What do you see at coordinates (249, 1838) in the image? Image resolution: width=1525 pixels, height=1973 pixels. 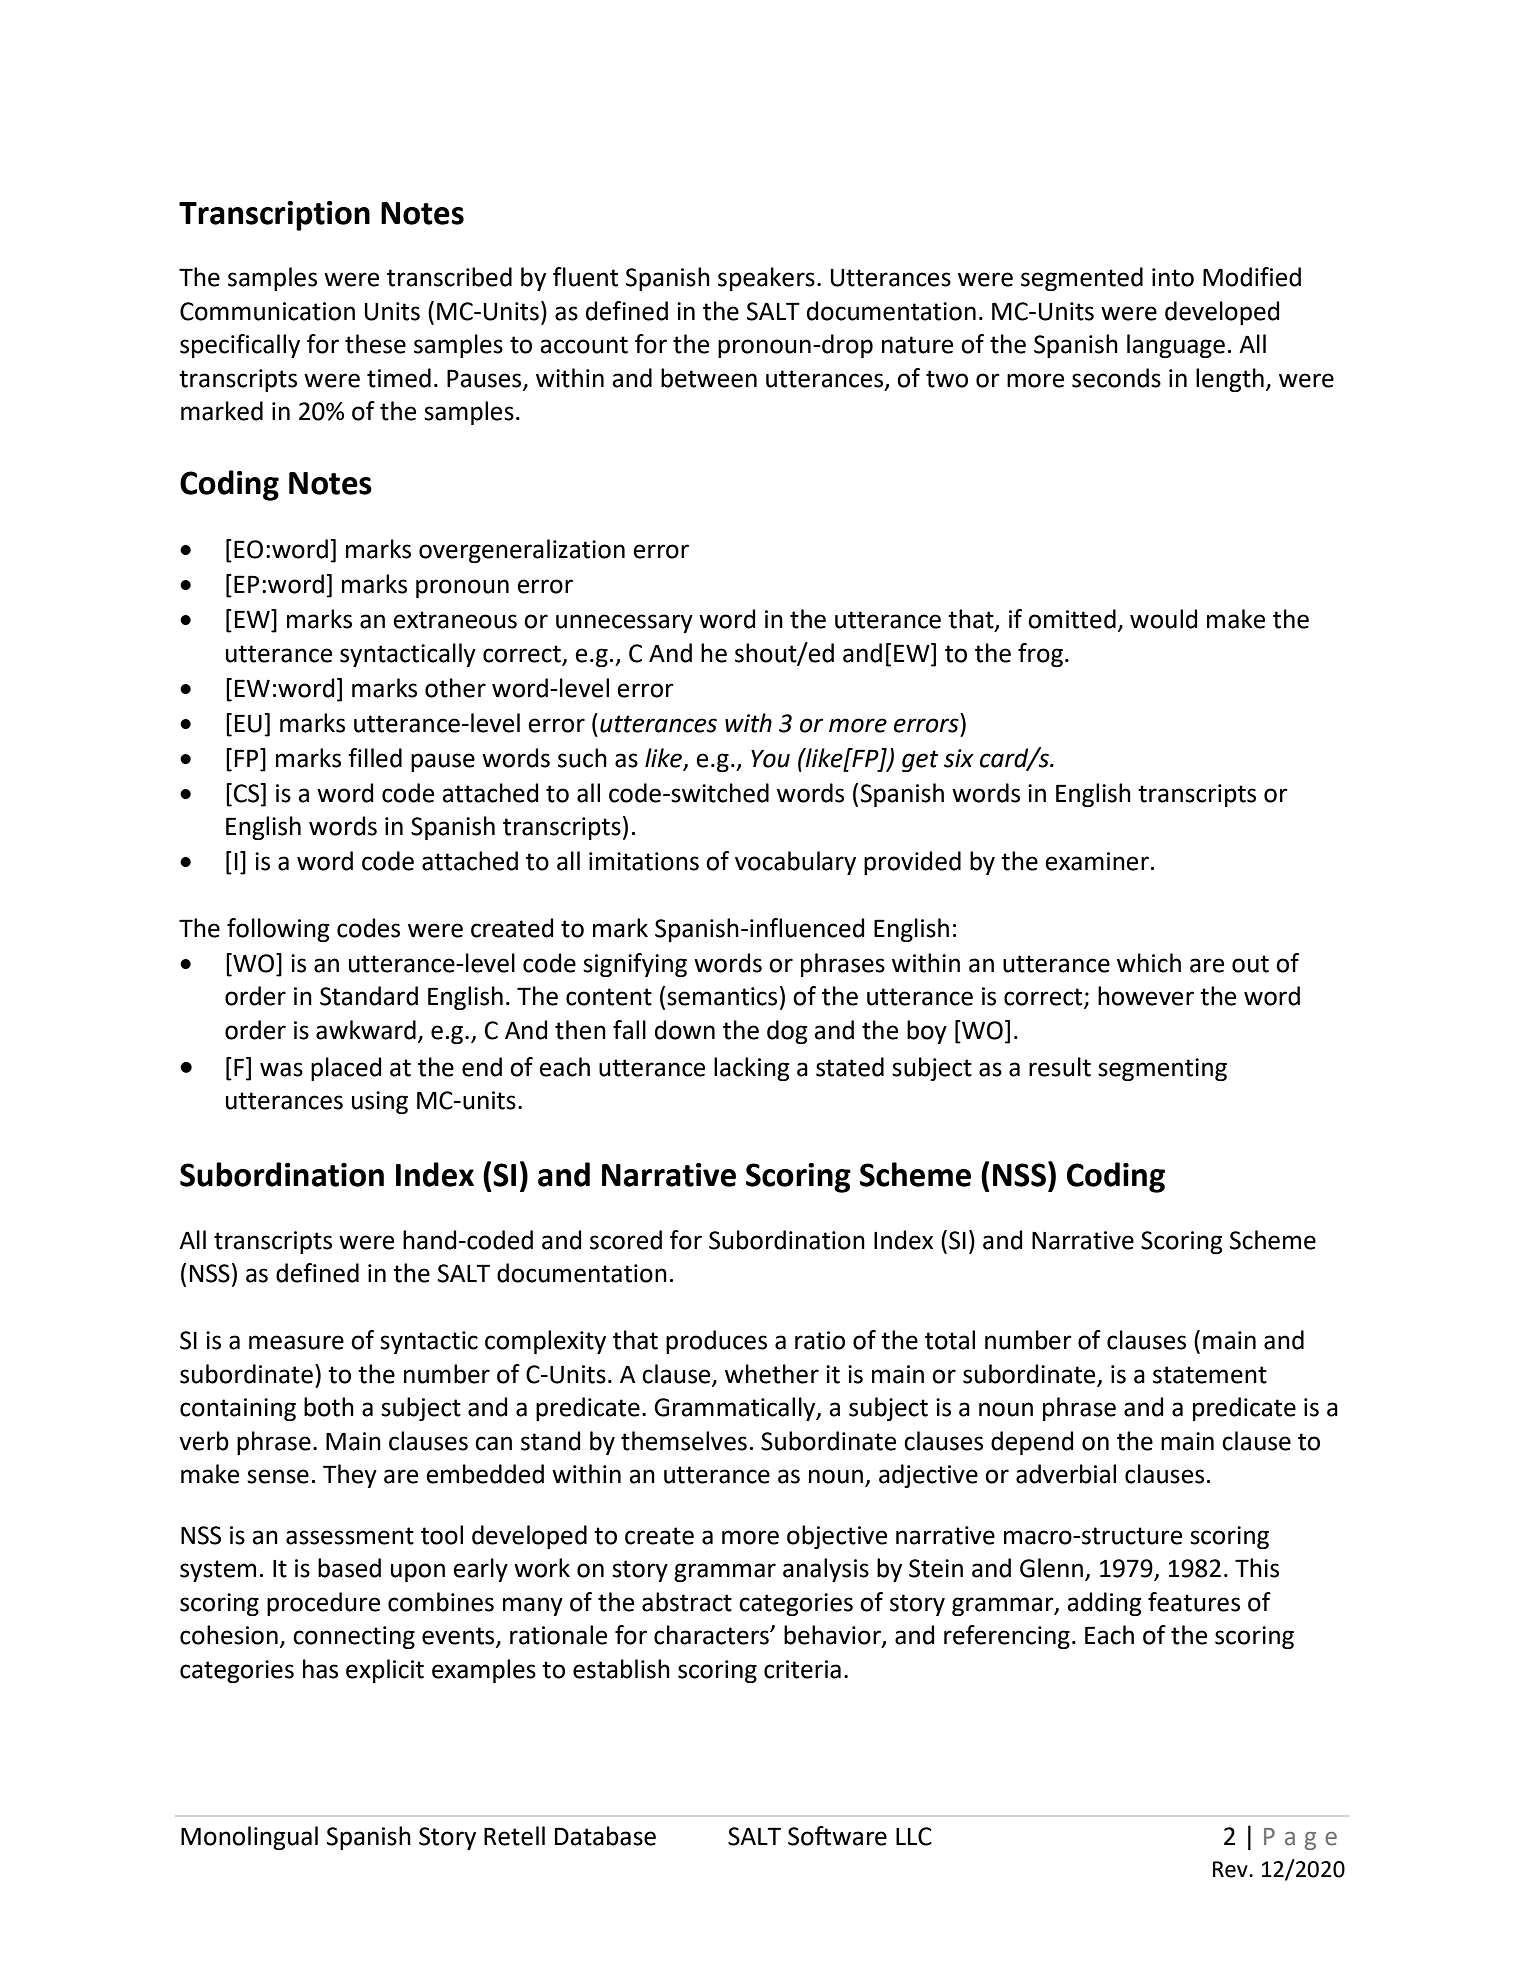 I see `Monolingual` at bounding box center [249, 1838].
